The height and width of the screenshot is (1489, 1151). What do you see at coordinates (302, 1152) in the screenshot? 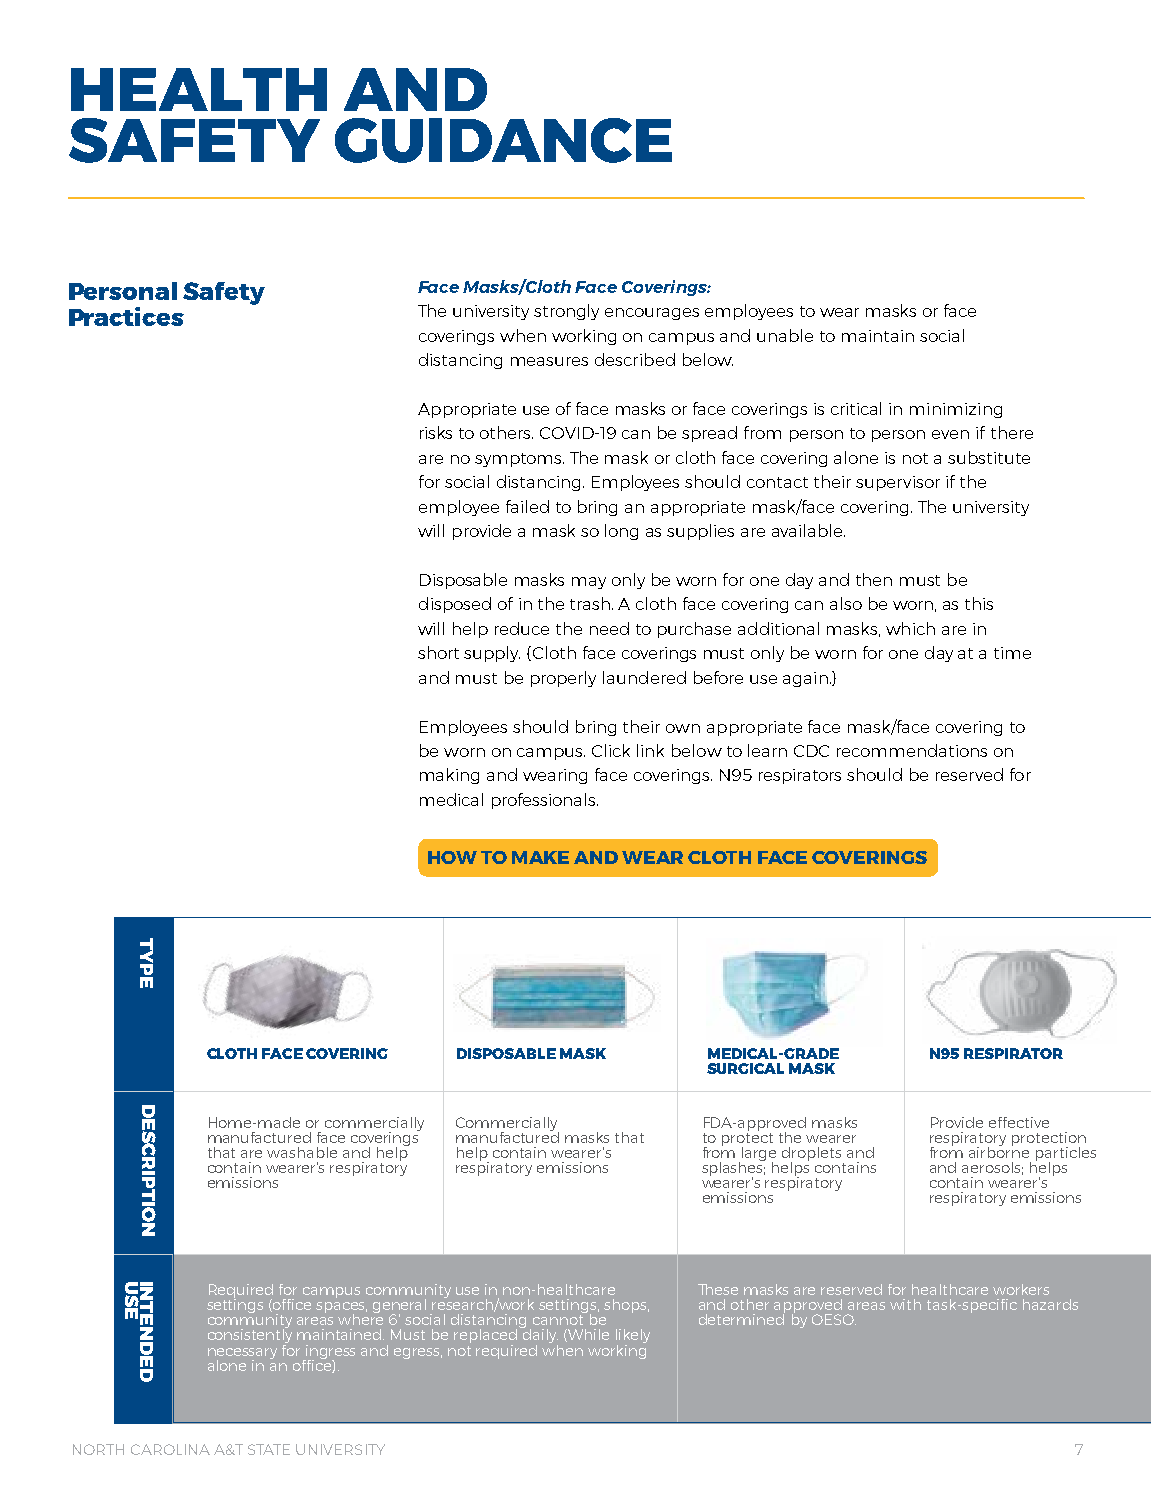
I see `washable` at bounding box center [302, 1152].
